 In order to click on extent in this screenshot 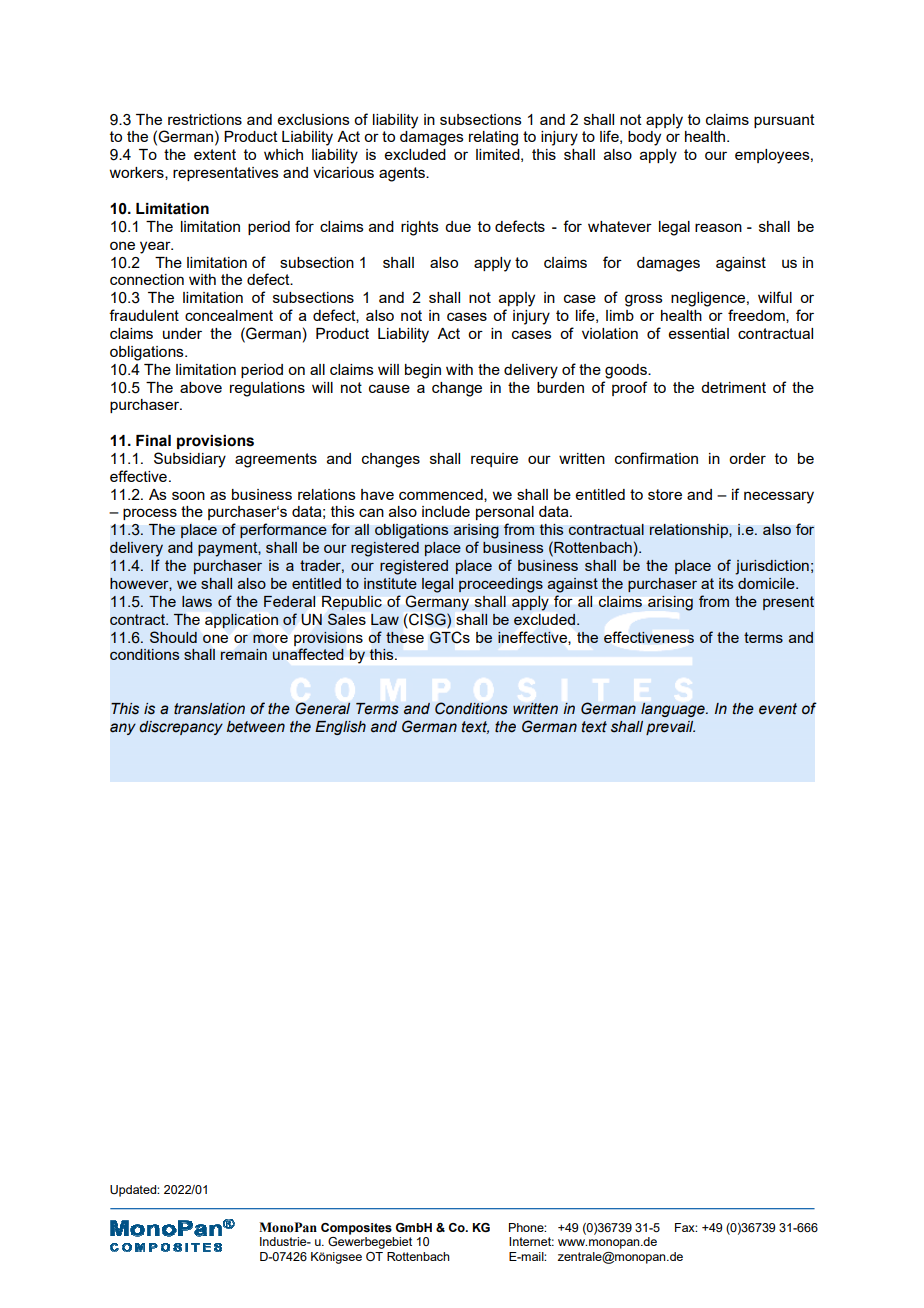, I will do `click(215, 154)`.
